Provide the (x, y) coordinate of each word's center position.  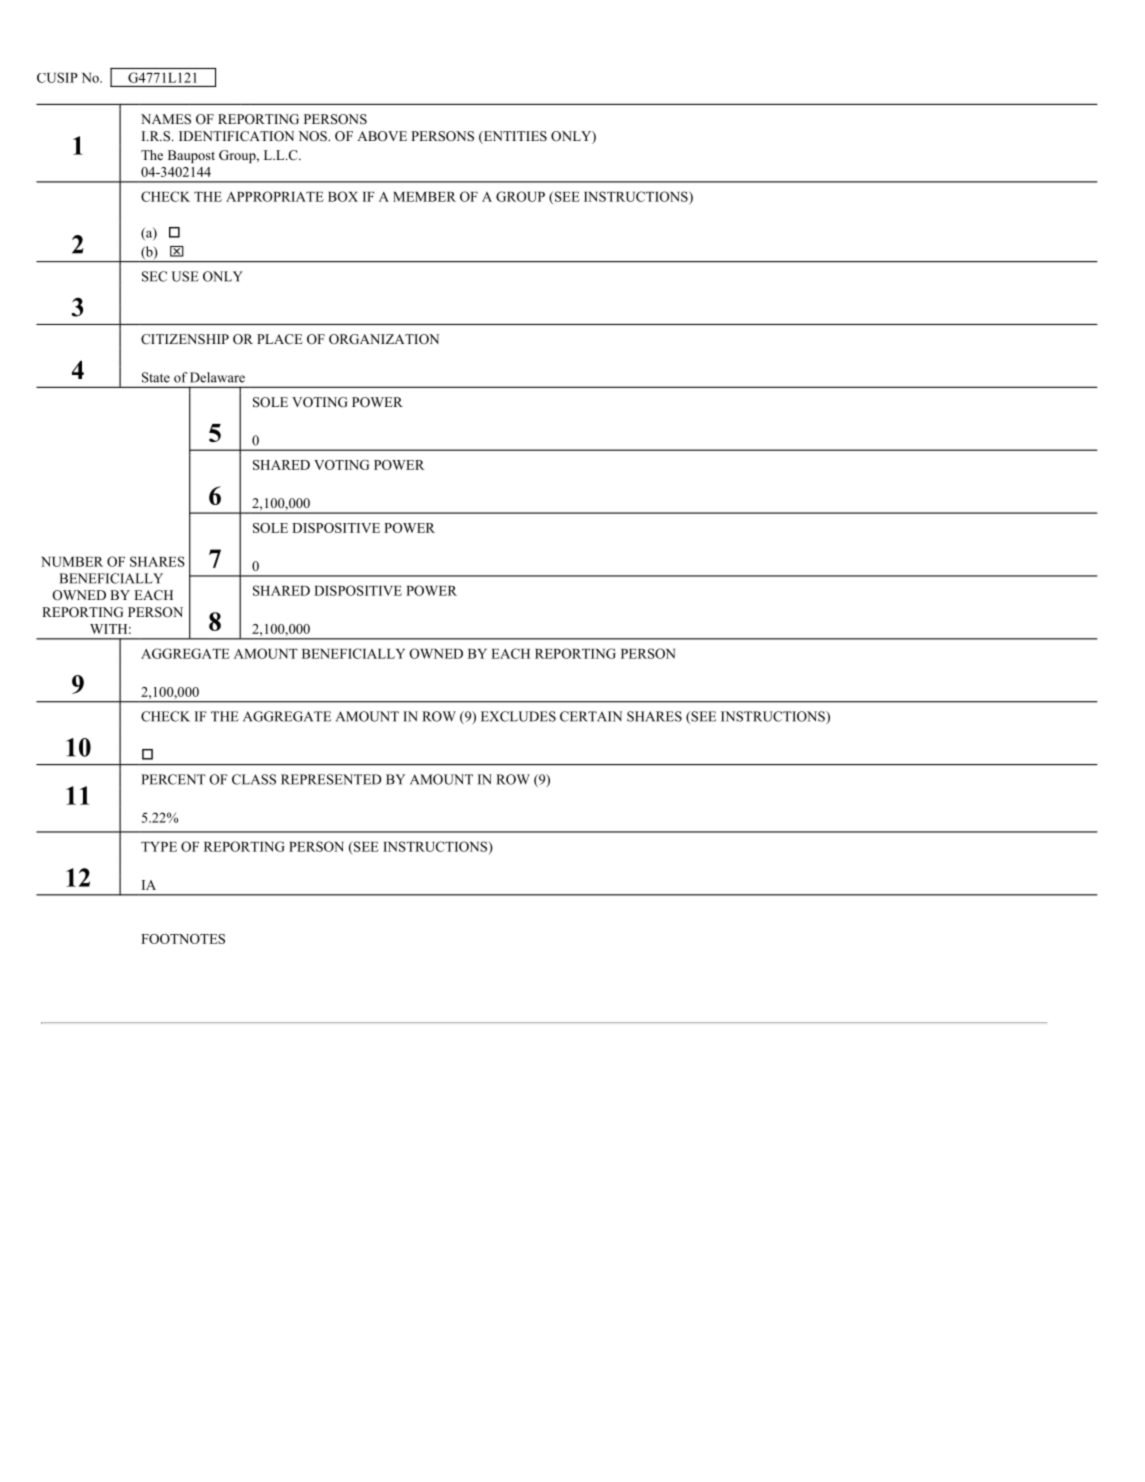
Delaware (217, 377)
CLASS (254, 779)
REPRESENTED (331, 779)
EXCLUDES (518, 716)
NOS (313, 136)
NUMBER (72, 562)
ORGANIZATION (384, 339)
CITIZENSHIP (185, 339)
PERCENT (173, 779)
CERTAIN (591, 716)
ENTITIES (514, 137)
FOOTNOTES (183, 939)
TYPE (159, 847)
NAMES (166, 119)
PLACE (280, 339)
